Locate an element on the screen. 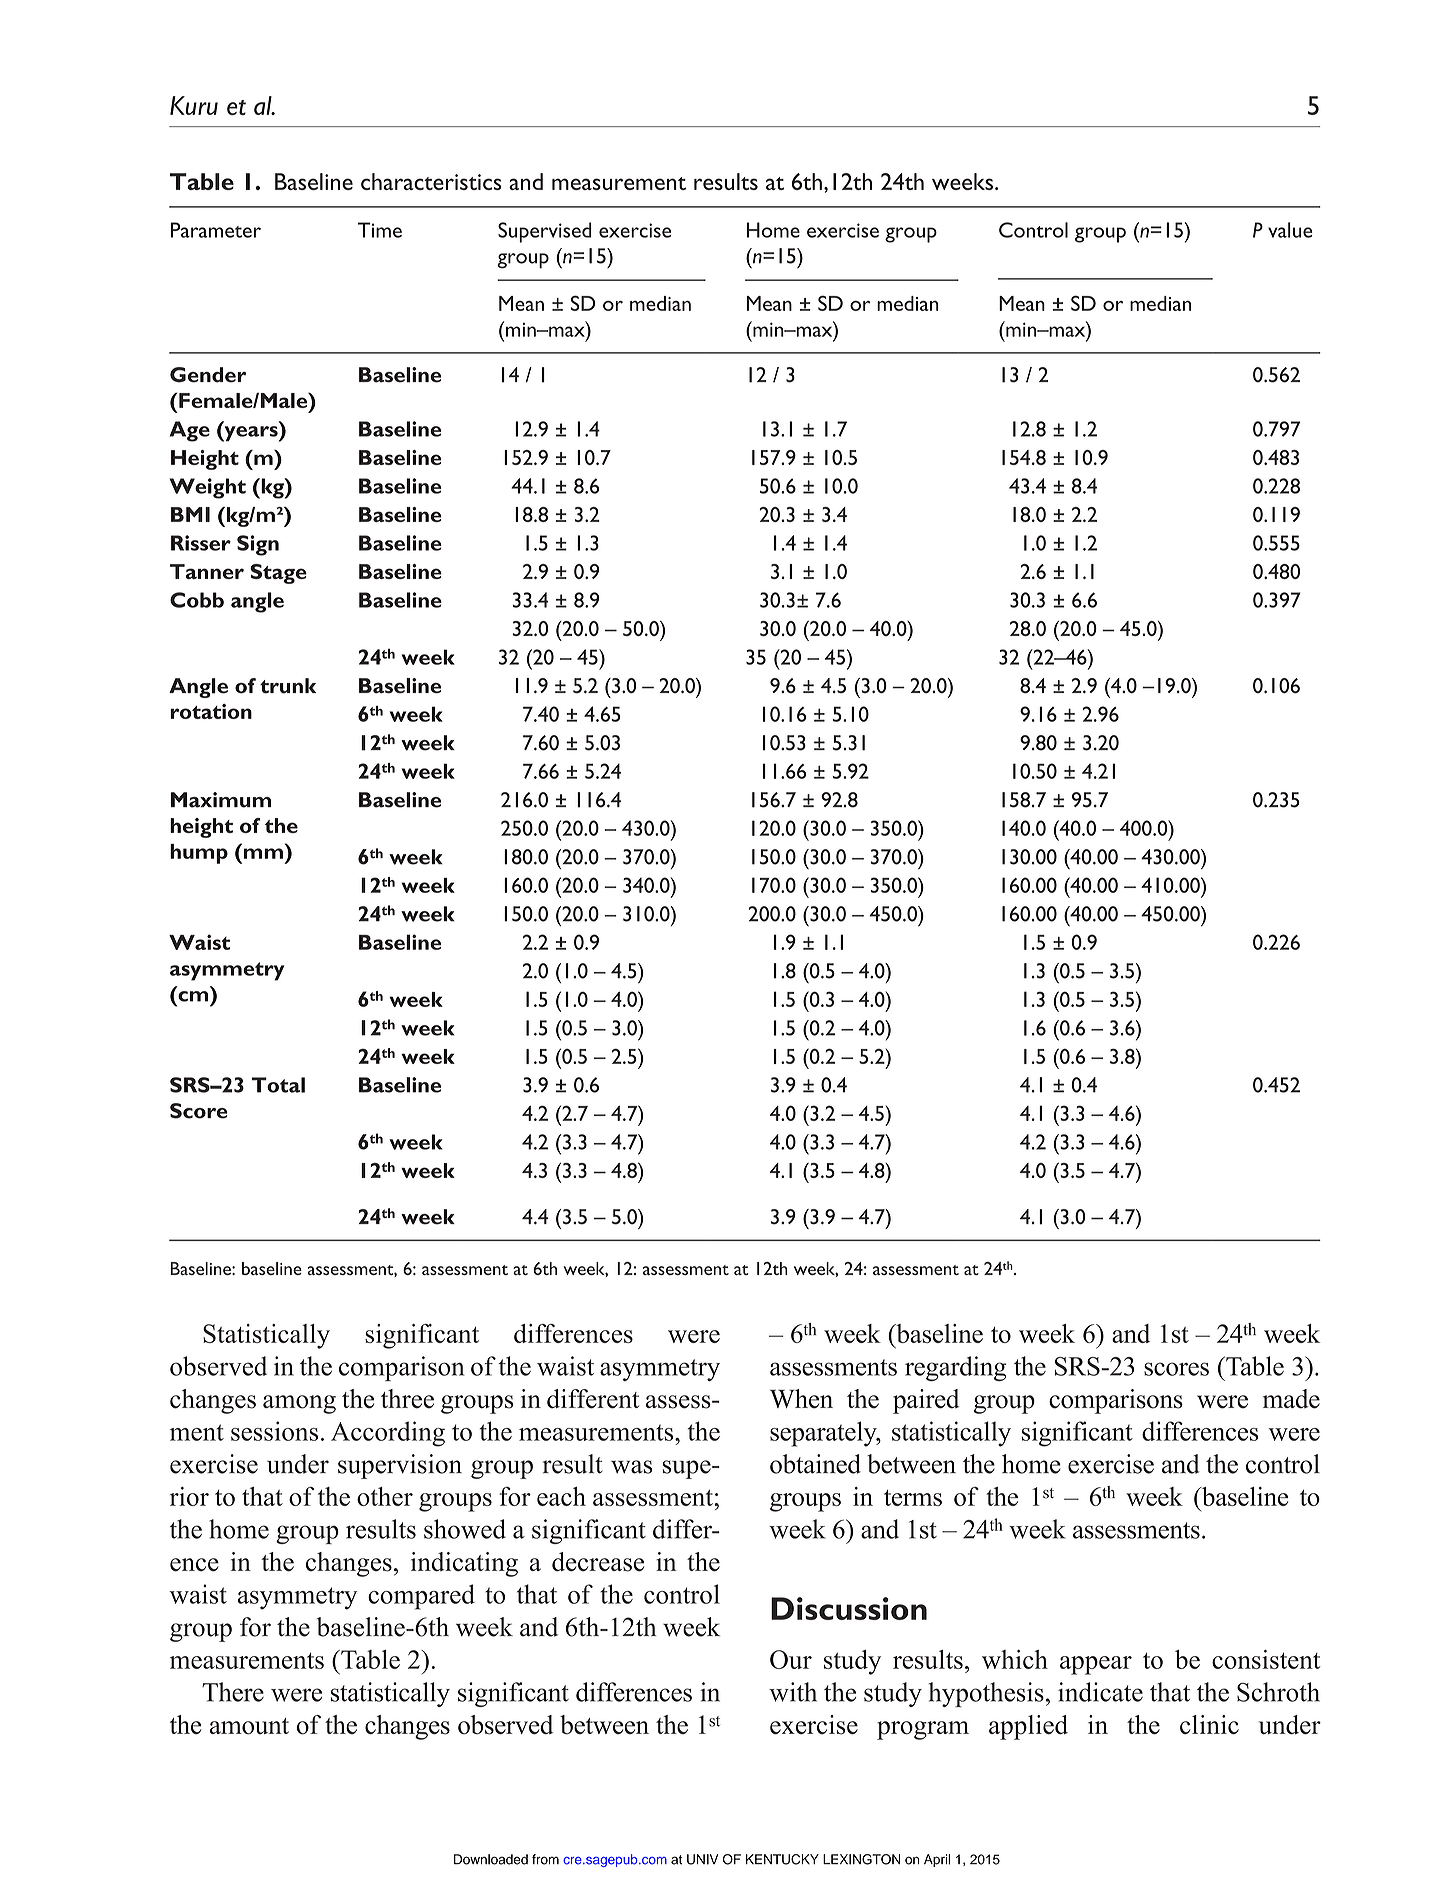  characteristics is located at coordinates (431, 181).
